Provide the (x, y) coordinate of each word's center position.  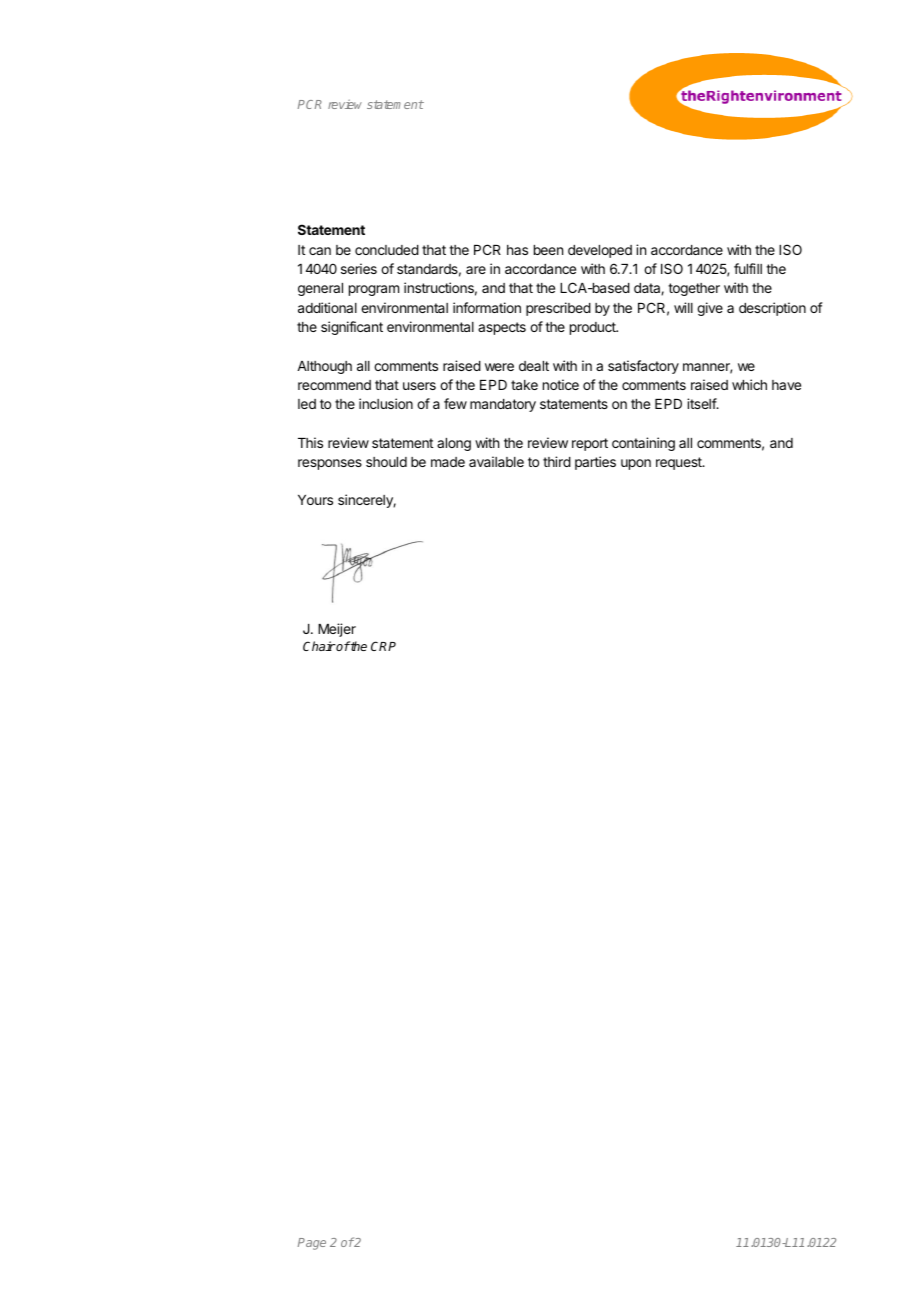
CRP (383, 646)
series (359, 268)
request (680, 463)
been (548, 250)
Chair (319, 646)
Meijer (337, 630)
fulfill (748, 268)
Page (312, 1244)
